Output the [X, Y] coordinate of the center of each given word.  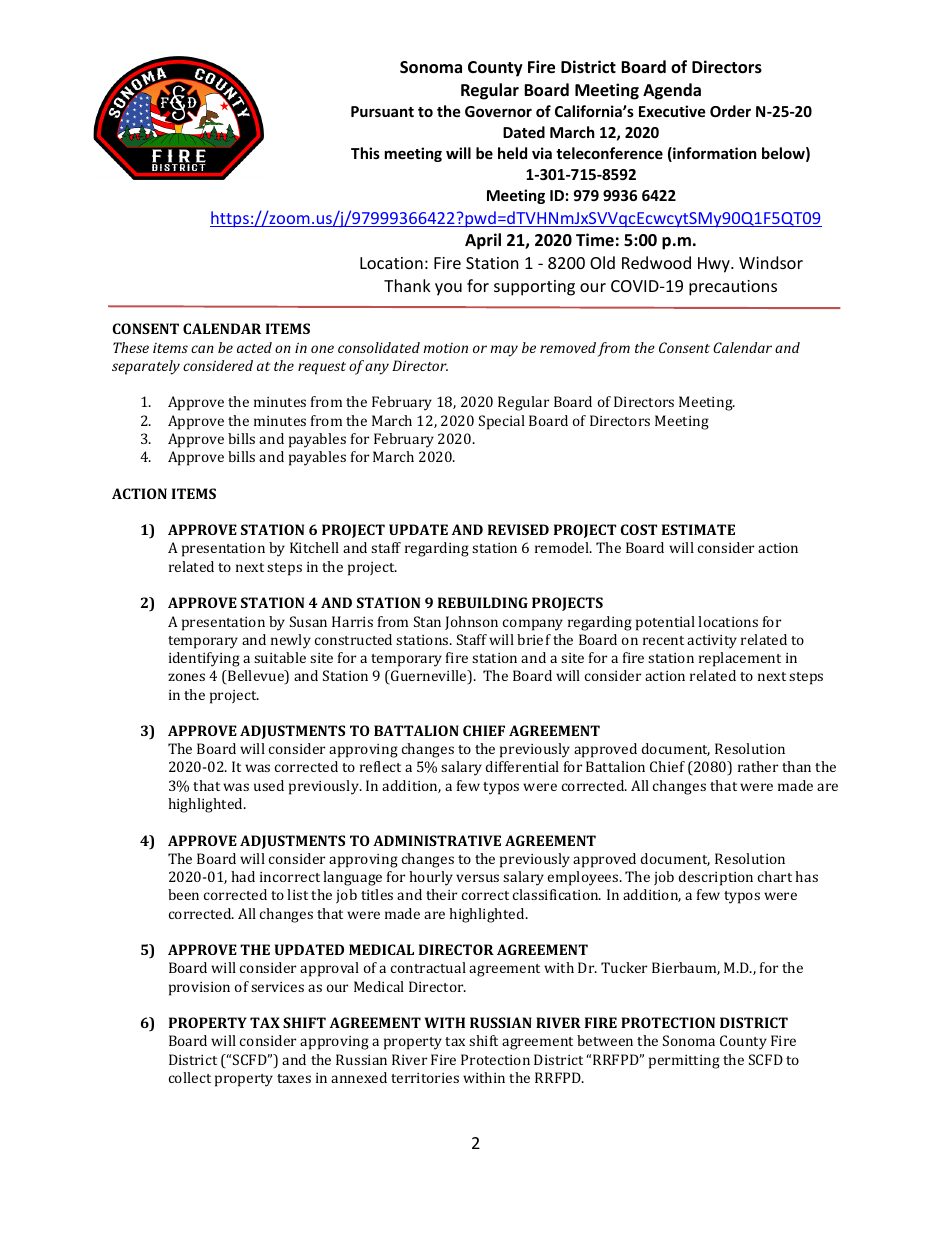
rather [758, 766]
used [269, 785]
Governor [498, 111]
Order [730, 111]
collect [190, 1077]
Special [502, 422]
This [365, 153]
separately [146, 367]
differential [522, 766]
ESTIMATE [698, 529]
